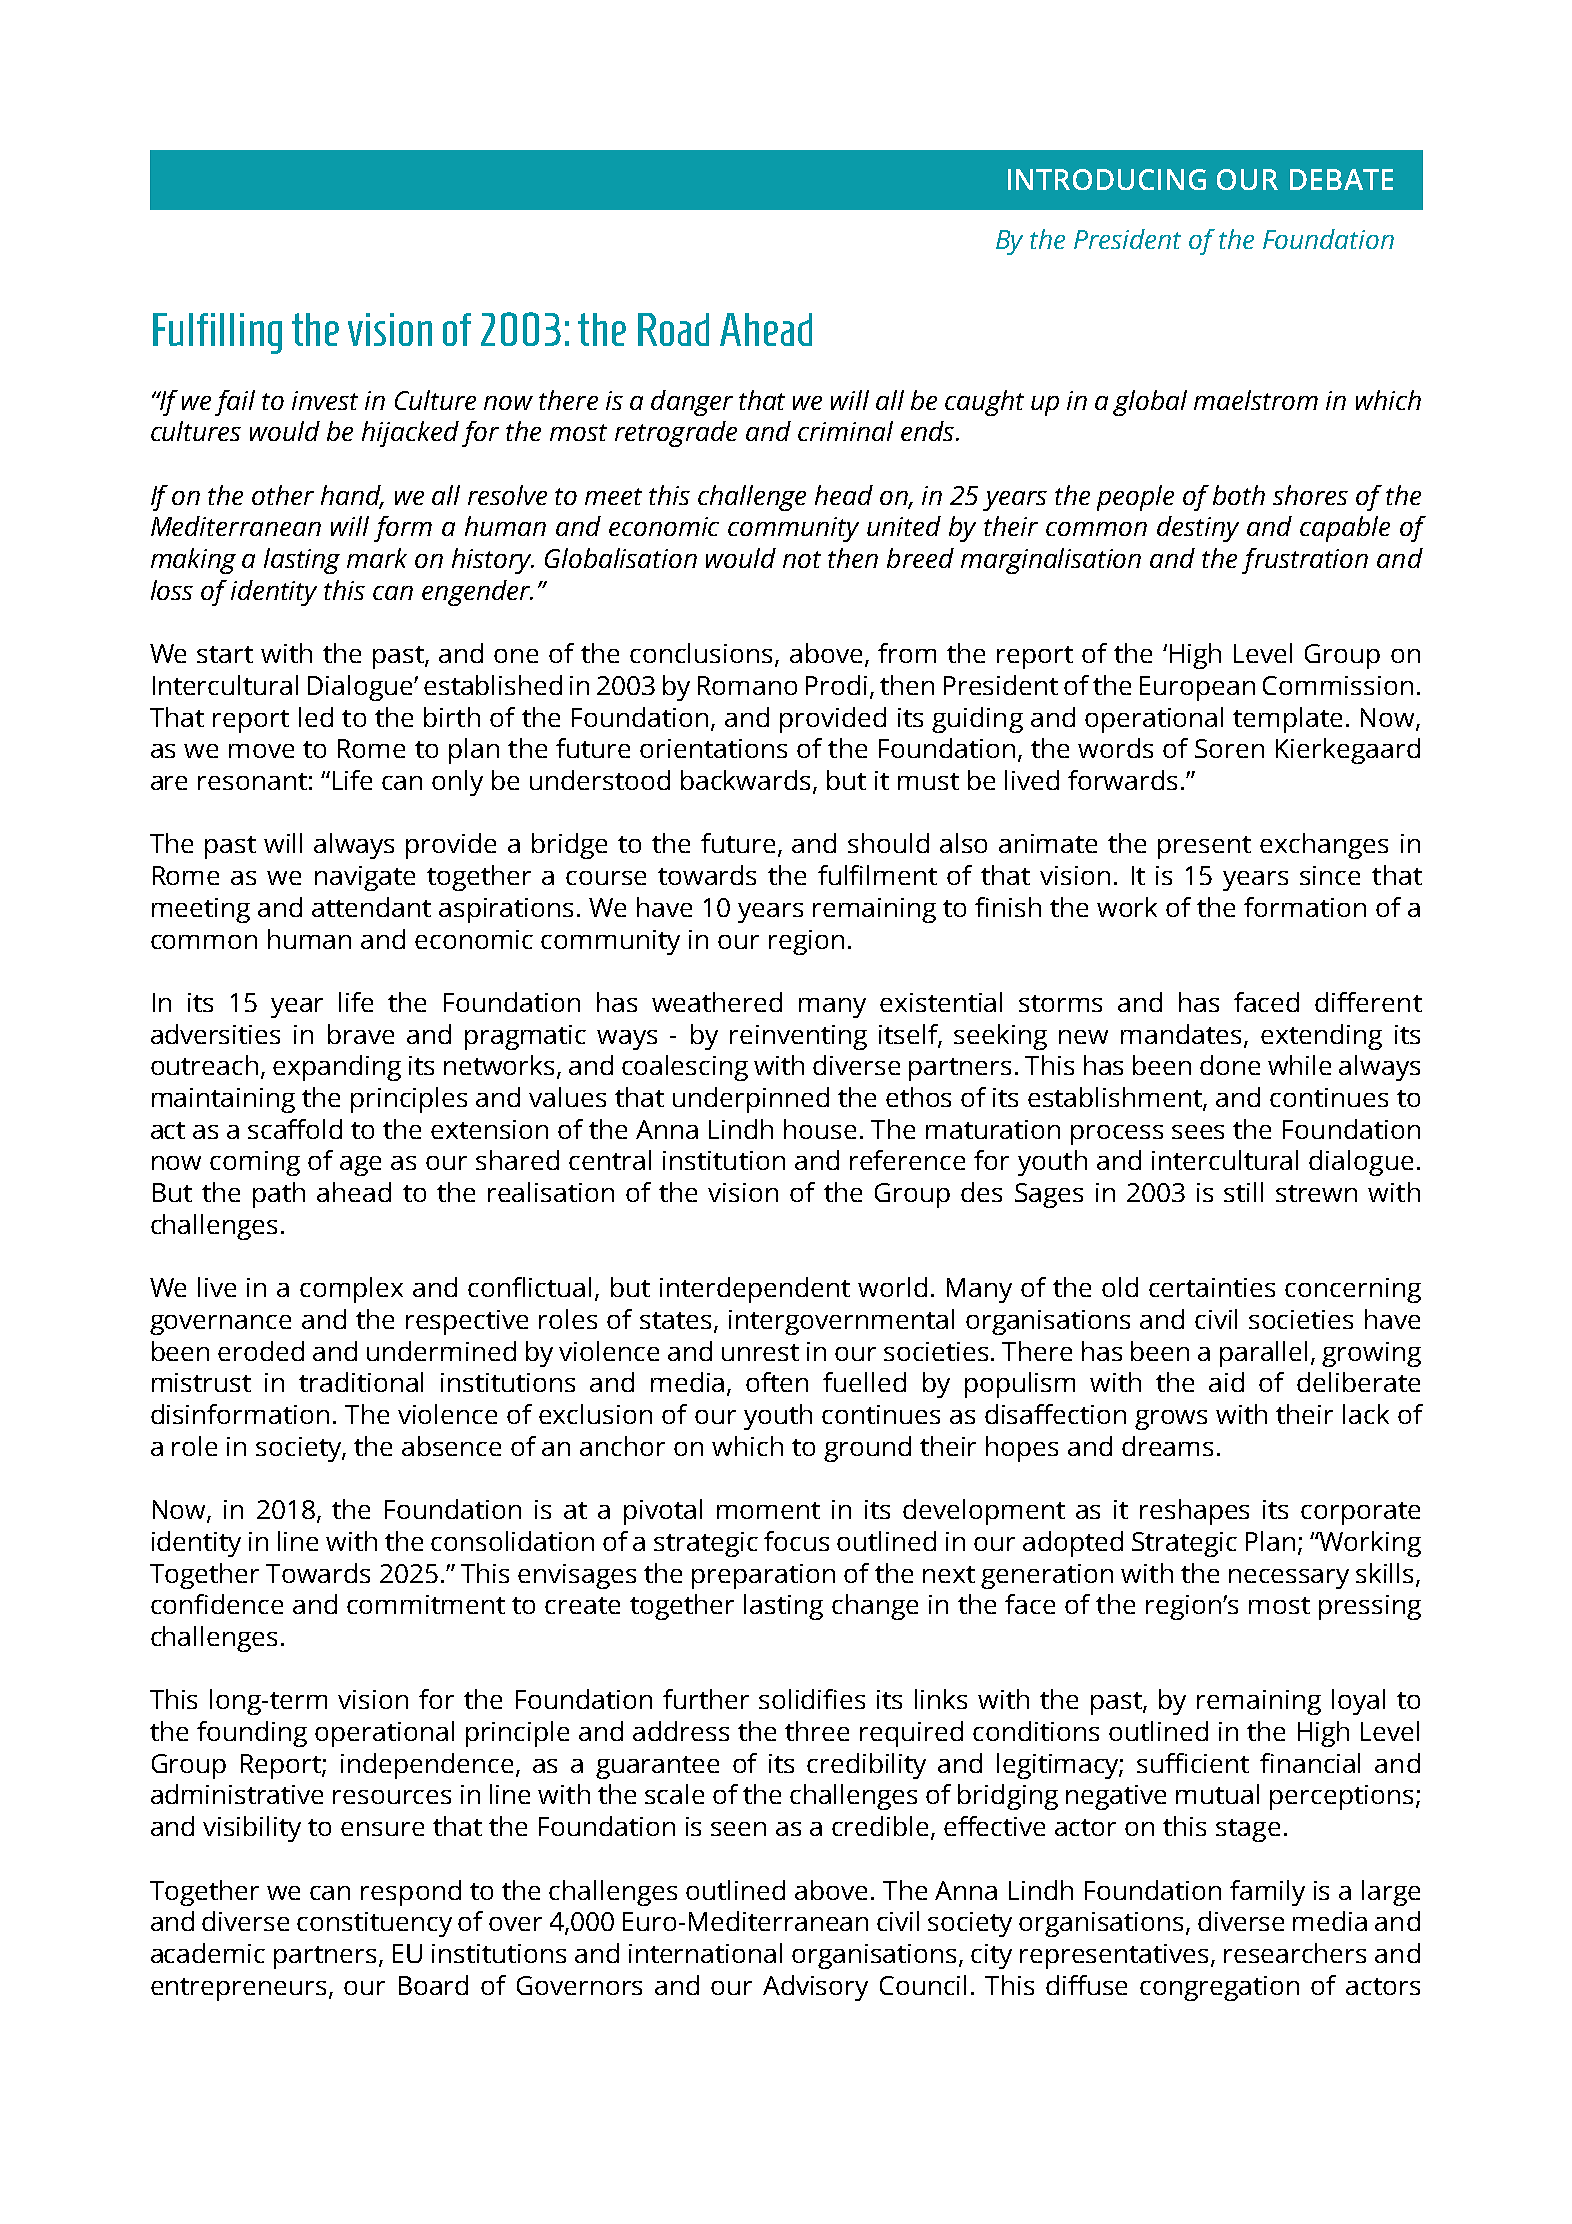  What do you see at coordinates (745, 780) in the document?
I see `backwards` at bounding box center [745, 780].
